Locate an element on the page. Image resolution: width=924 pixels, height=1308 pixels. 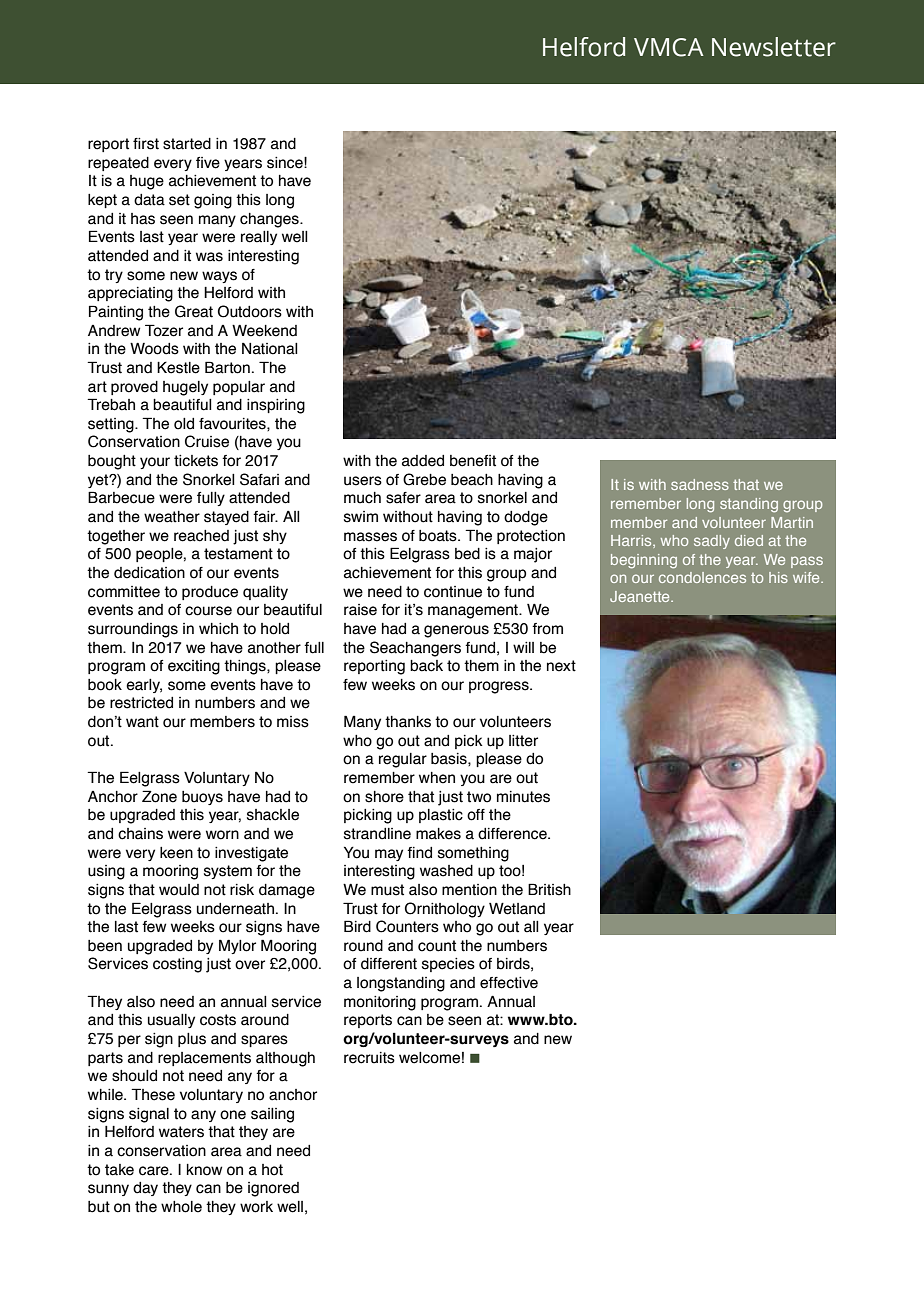
generous is located at coordinates (456, 631).
